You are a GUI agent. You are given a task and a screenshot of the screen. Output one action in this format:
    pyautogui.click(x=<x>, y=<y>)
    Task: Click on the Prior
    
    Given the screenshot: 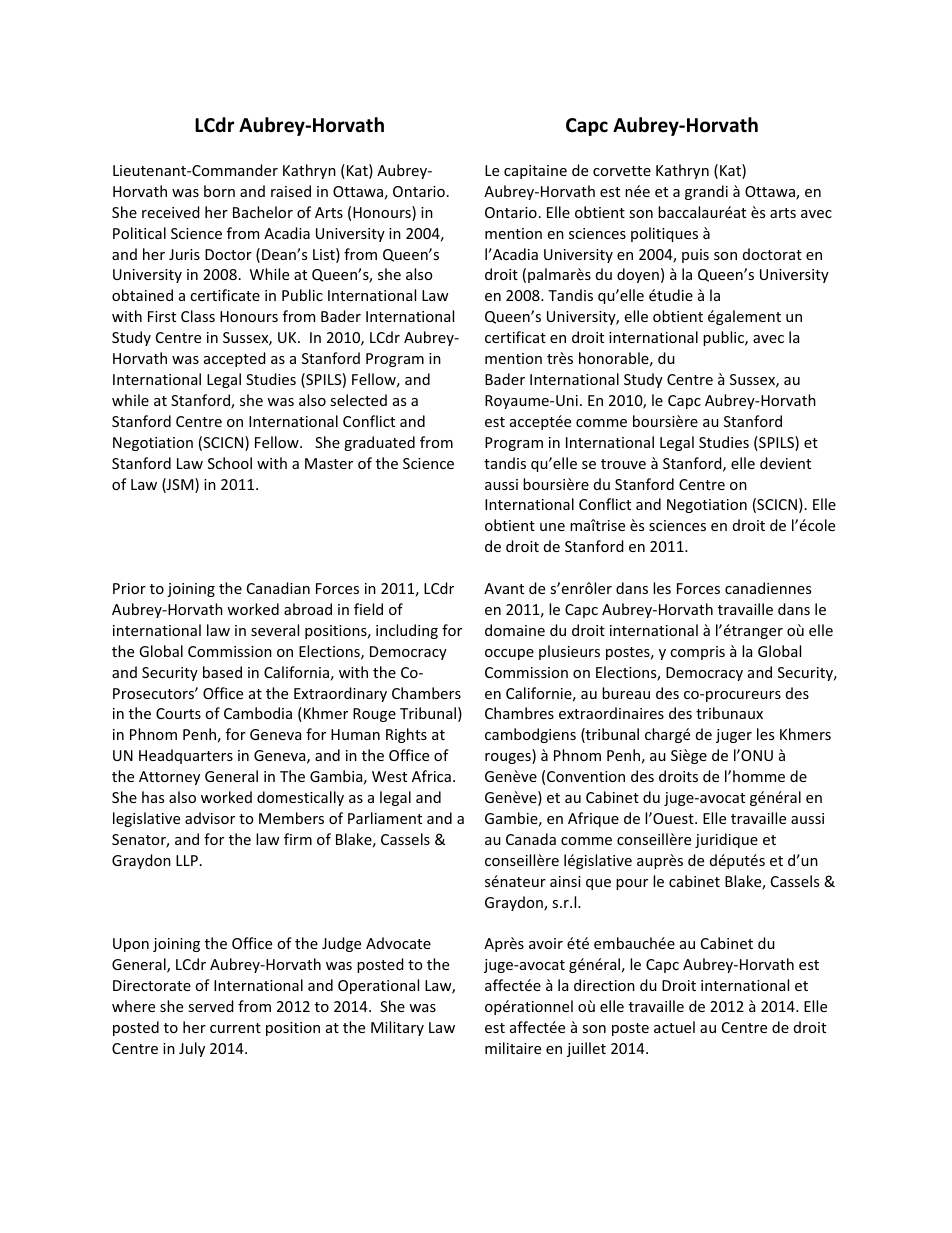 What is the action you would take?
    pyautogui.click(x=129, y=588)
